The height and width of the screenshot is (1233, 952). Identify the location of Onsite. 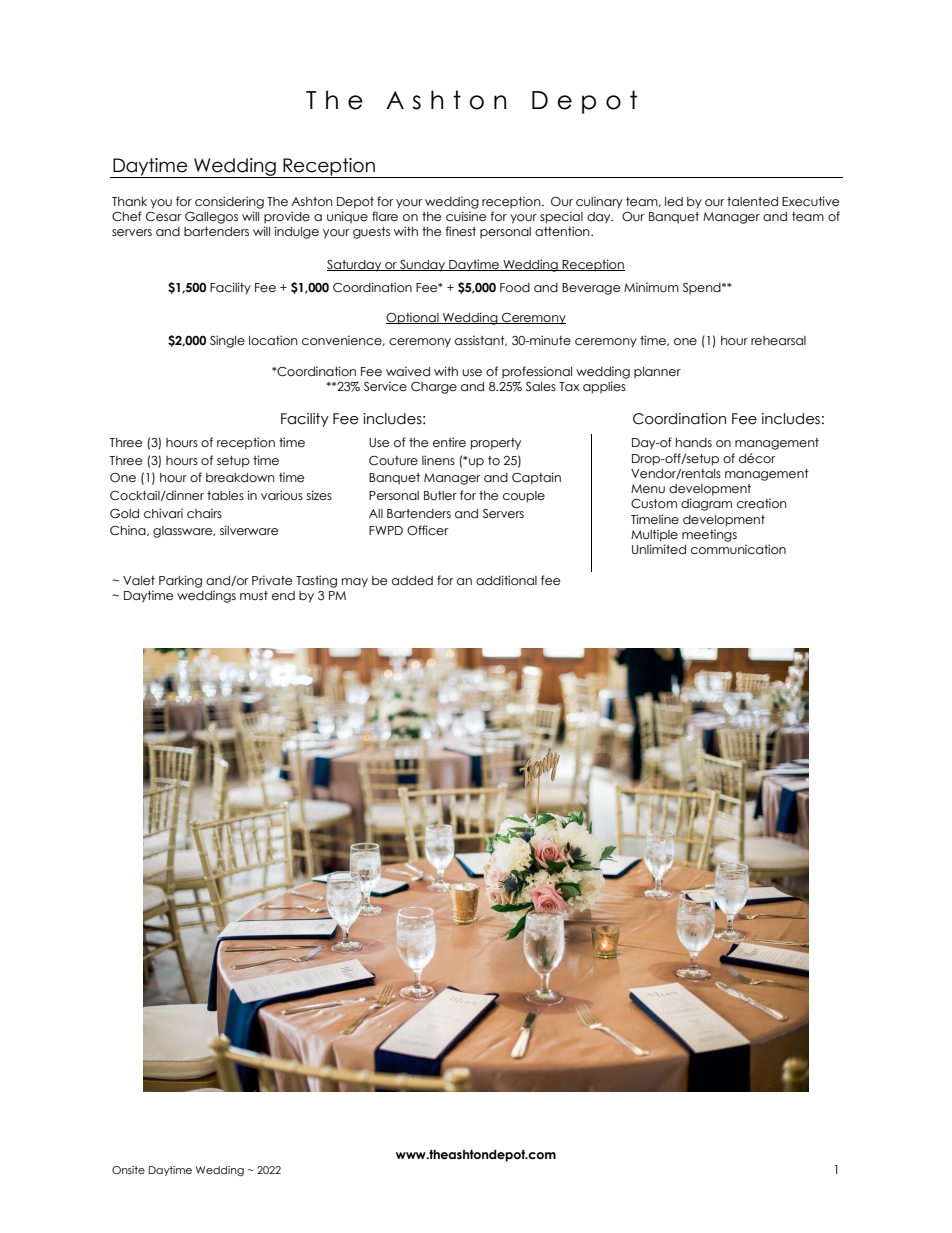
(128, 1170).
